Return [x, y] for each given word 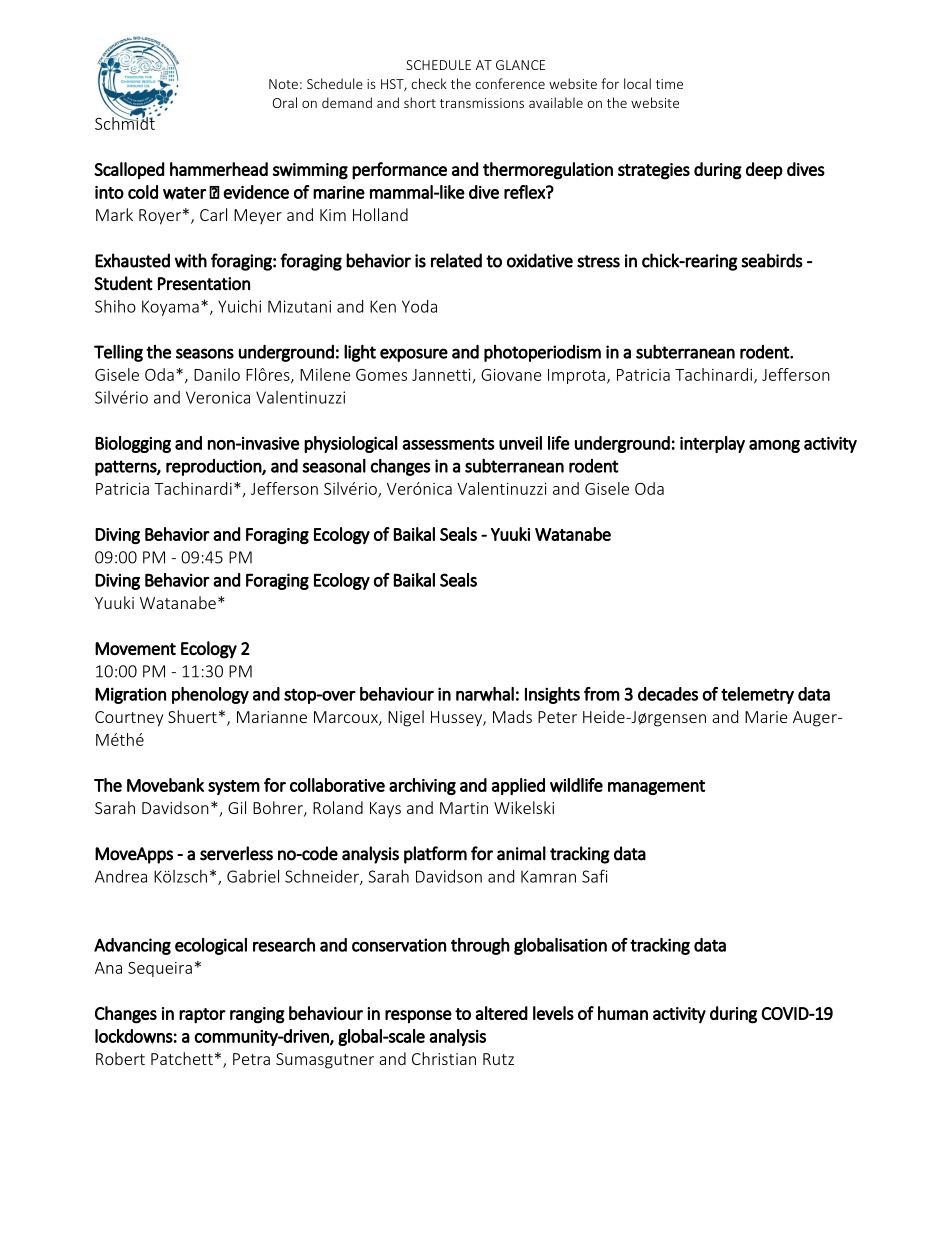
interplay [712, 444]
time [669, 84]
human [623, 1013]
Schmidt [125, 122]
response [418, 1016]
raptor [202, 1016]
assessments [448, 444]
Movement [135, 648]
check [429, 83]
